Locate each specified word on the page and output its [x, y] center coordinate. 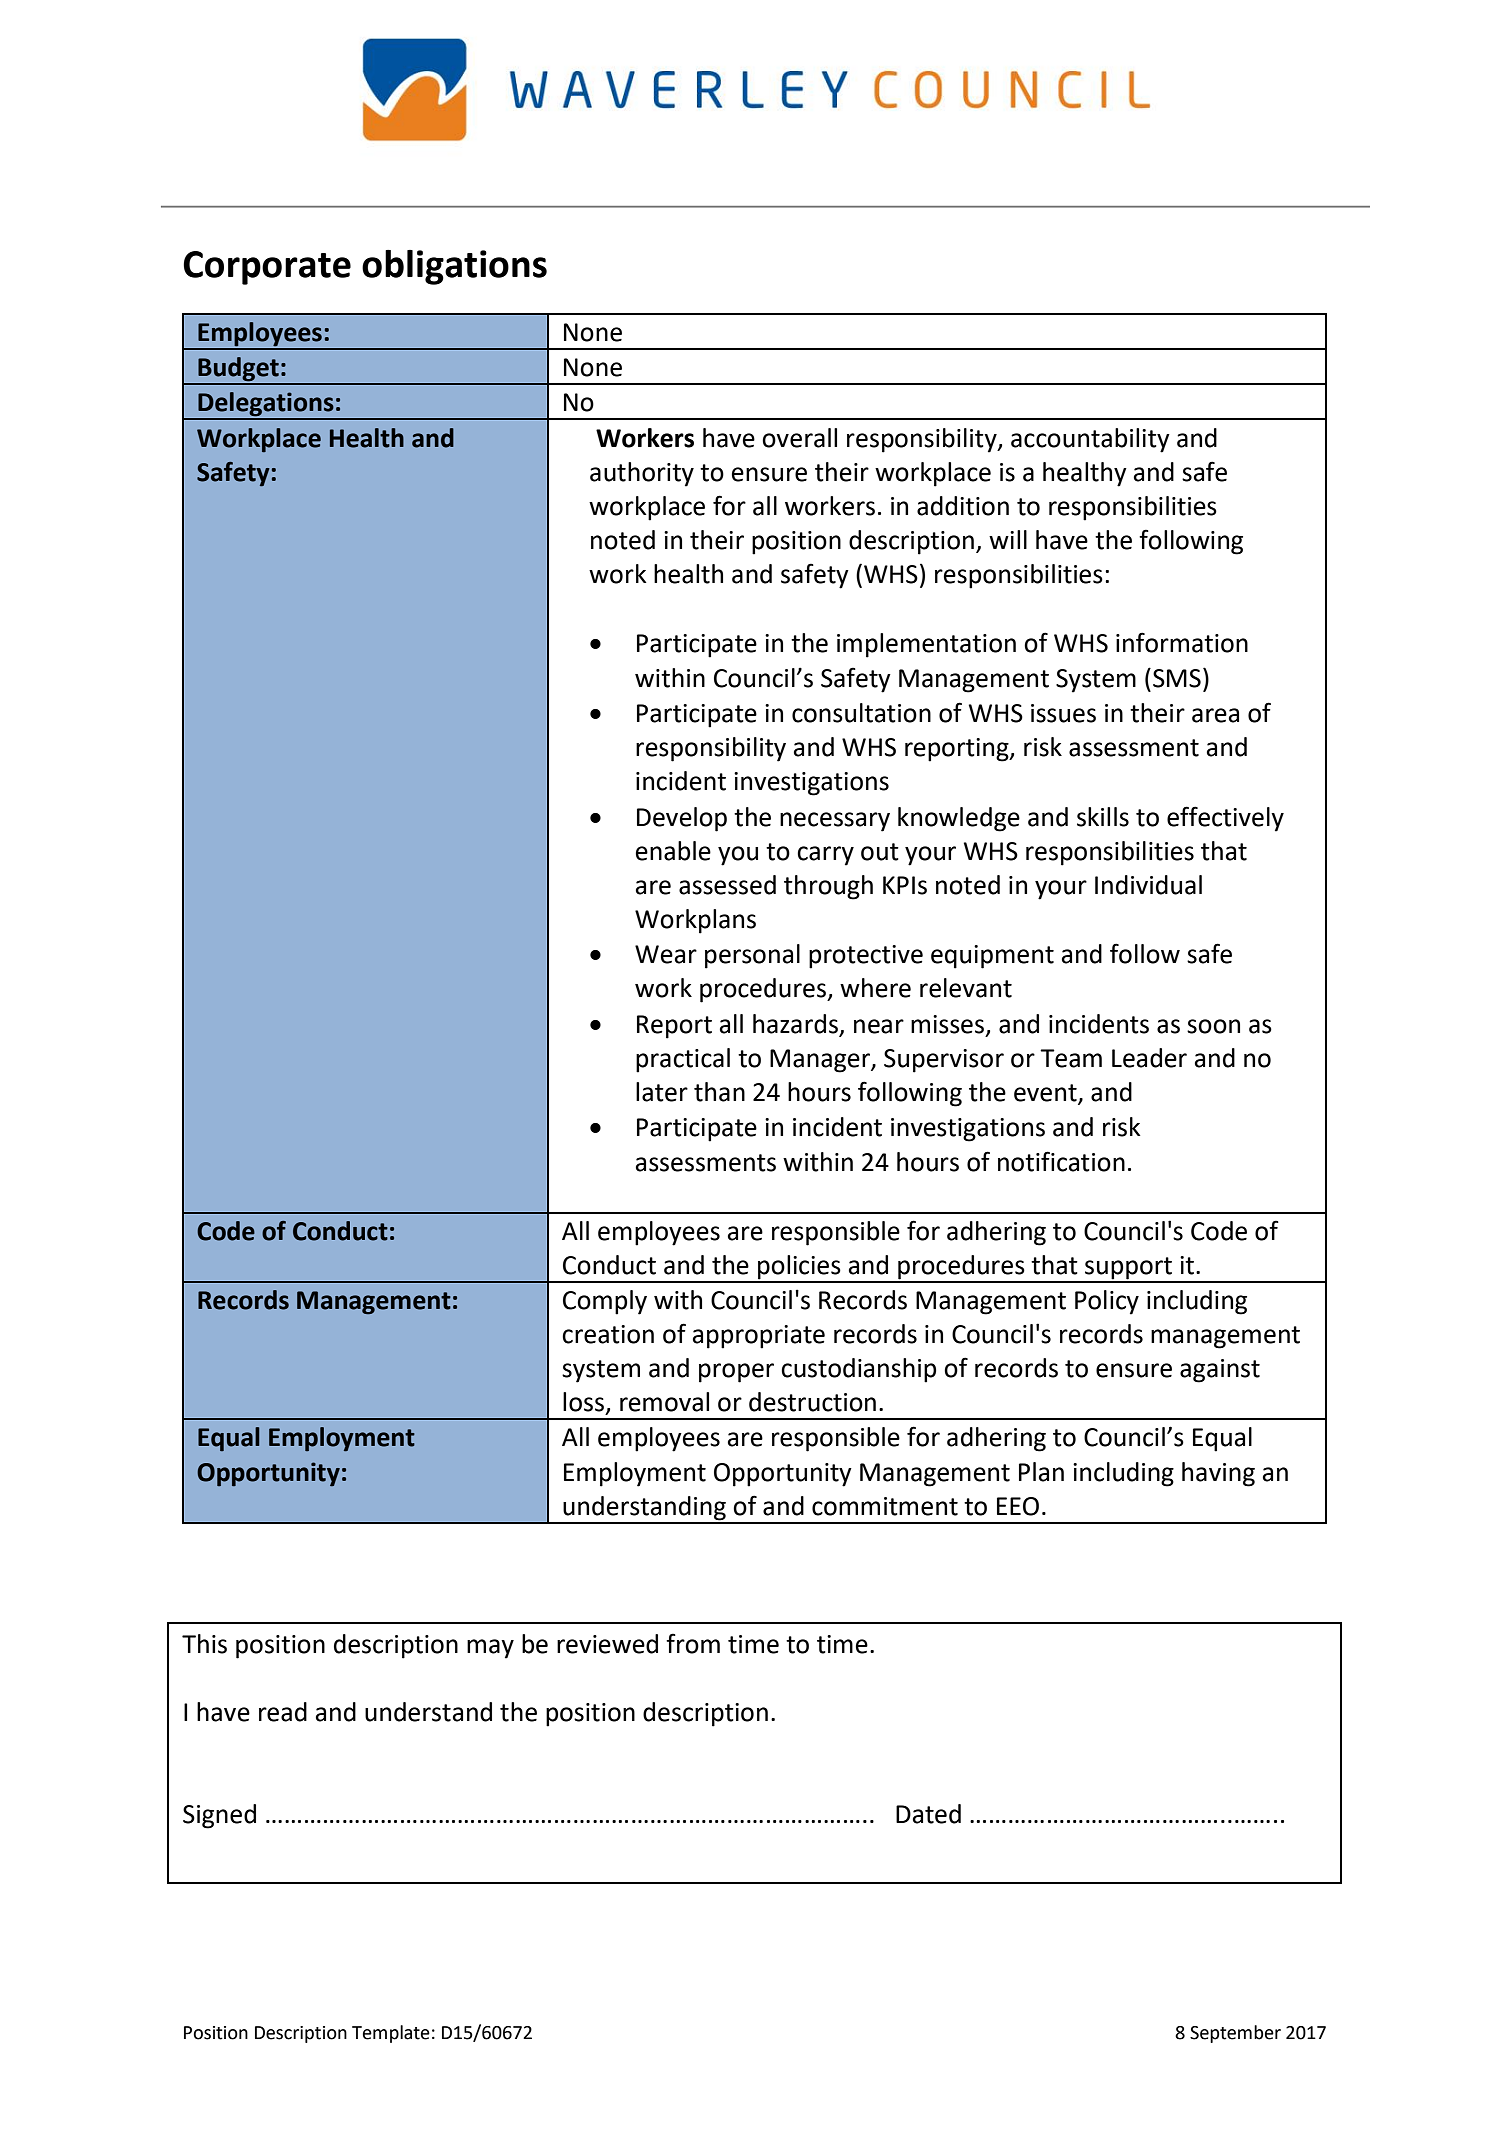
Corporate [267, 268]
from [693, 1643]
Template [391, 2034]
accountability [1090, 440]
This [204, 1644]
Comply [605, 1302]
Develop [682, 819]
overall [799, 438]
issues [1063, 713]
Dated [928, 1814]
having [1218, 1474]
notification [1061, 1161]
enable [673, 851]
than [719, 1092]
